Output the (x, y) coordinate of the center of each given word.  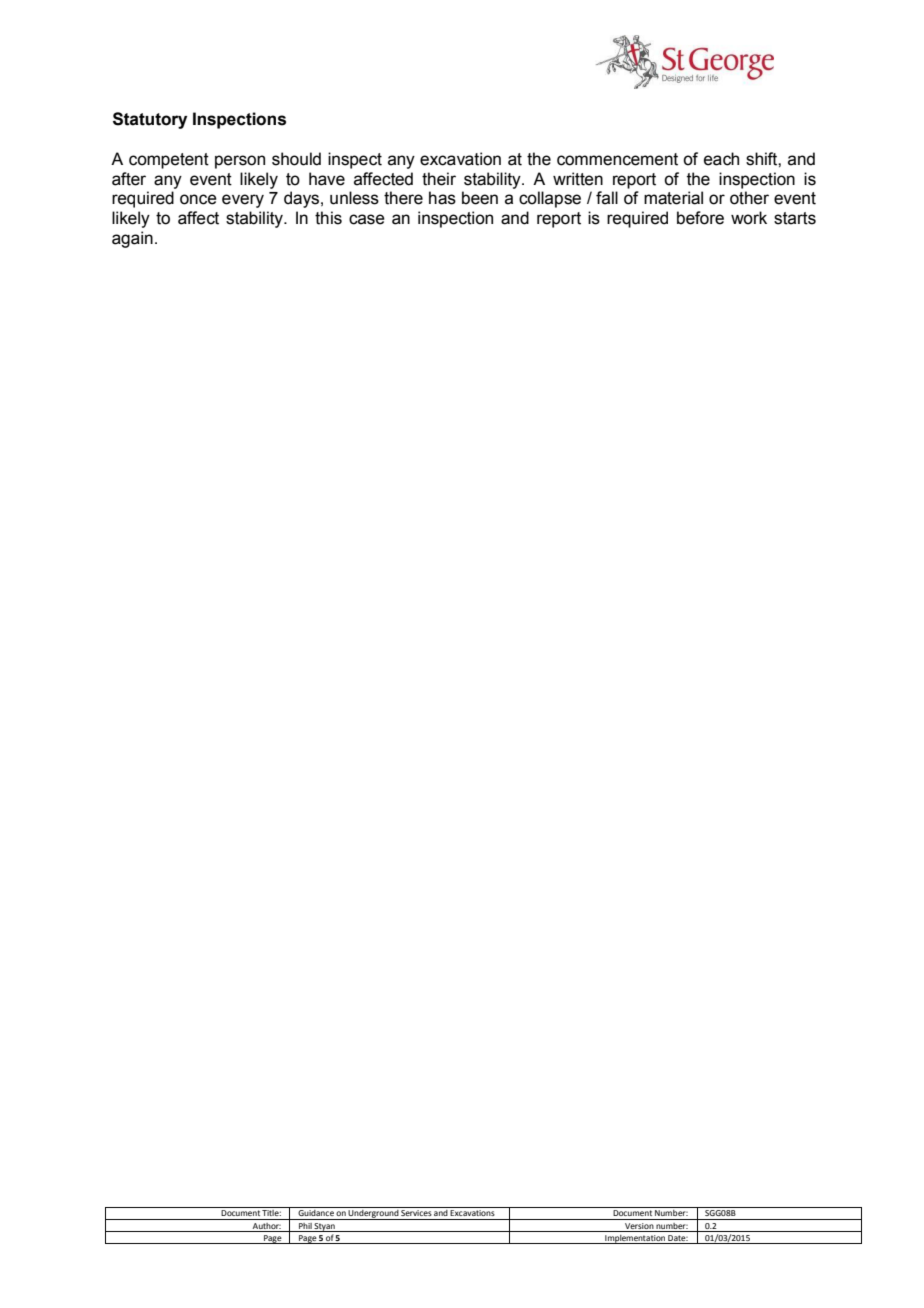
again (132, 239)
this (328, 218)
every (243, 201)
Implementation (635, 1239)
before (700, 218)
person (240, 162)
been (480, 198)
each (721, 159)
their (439, 179)
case (367, 219)
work (749, 218)
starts (795, 218)
